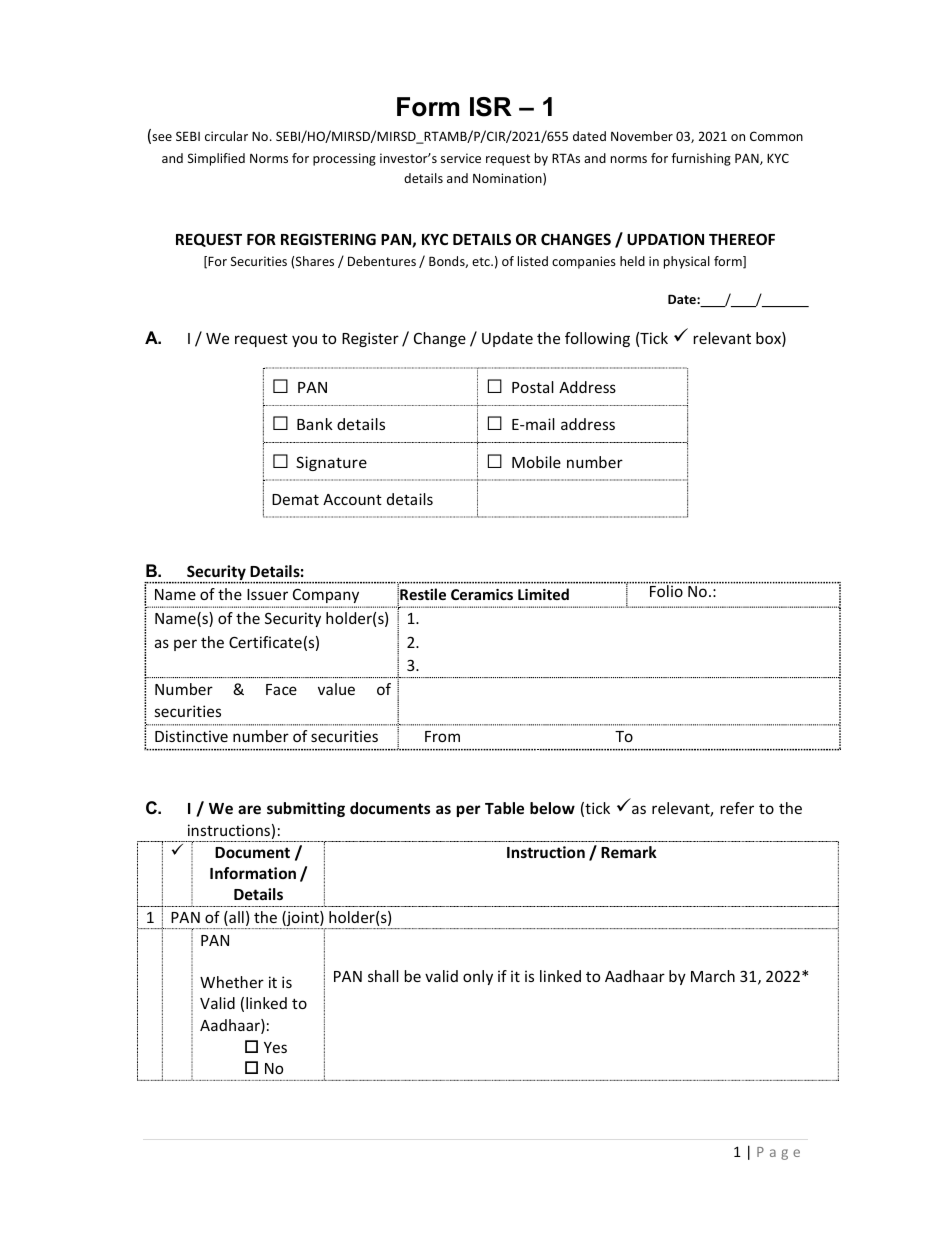 The height and width of the page is (1233, 952). Describe the element at coordinates (491, 107) in the page. I see `ISR` at that location.
